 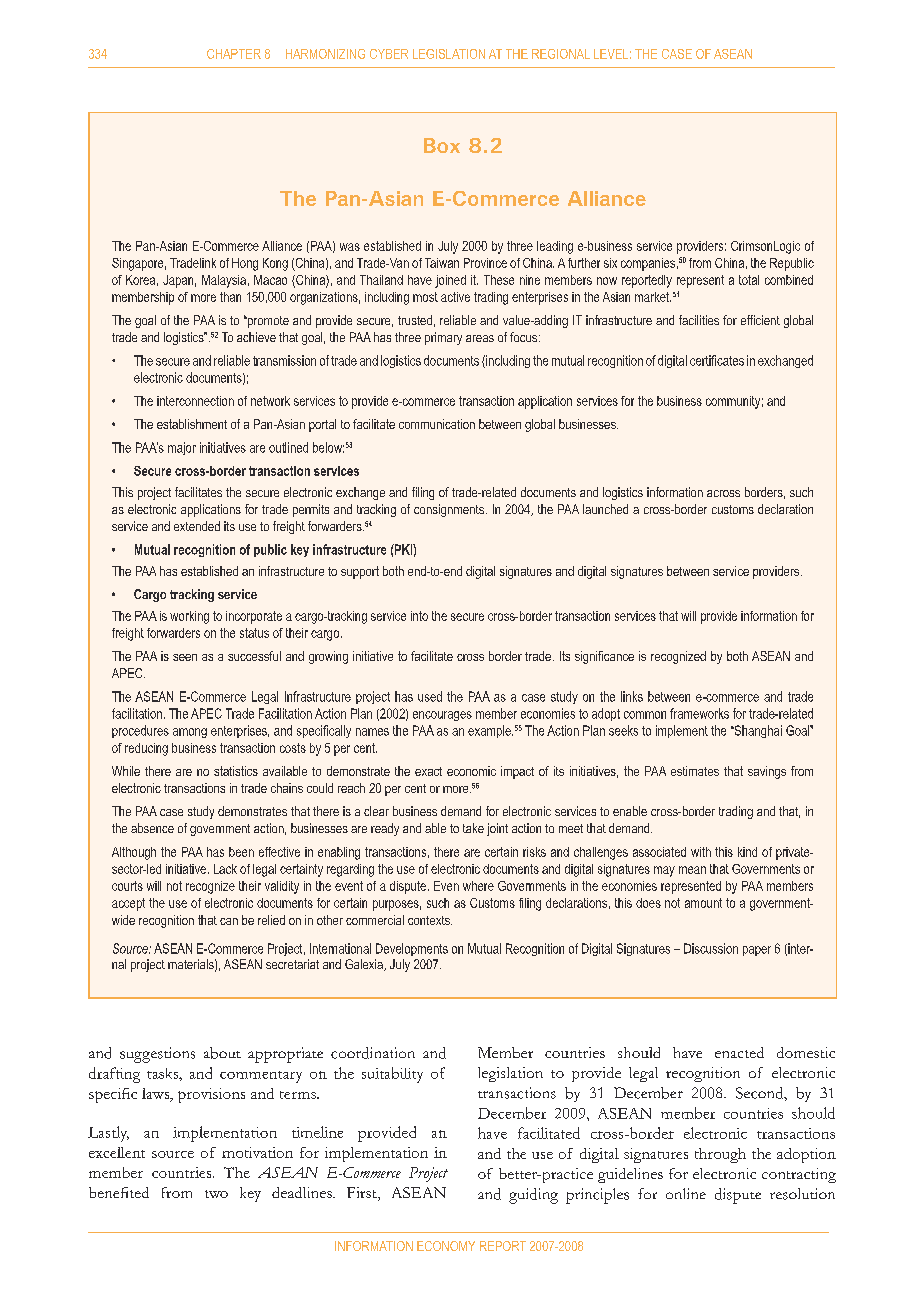 What do you see at coordinates (185, 657) in the page?
I see `seen` at bounding box center [185, 657].
